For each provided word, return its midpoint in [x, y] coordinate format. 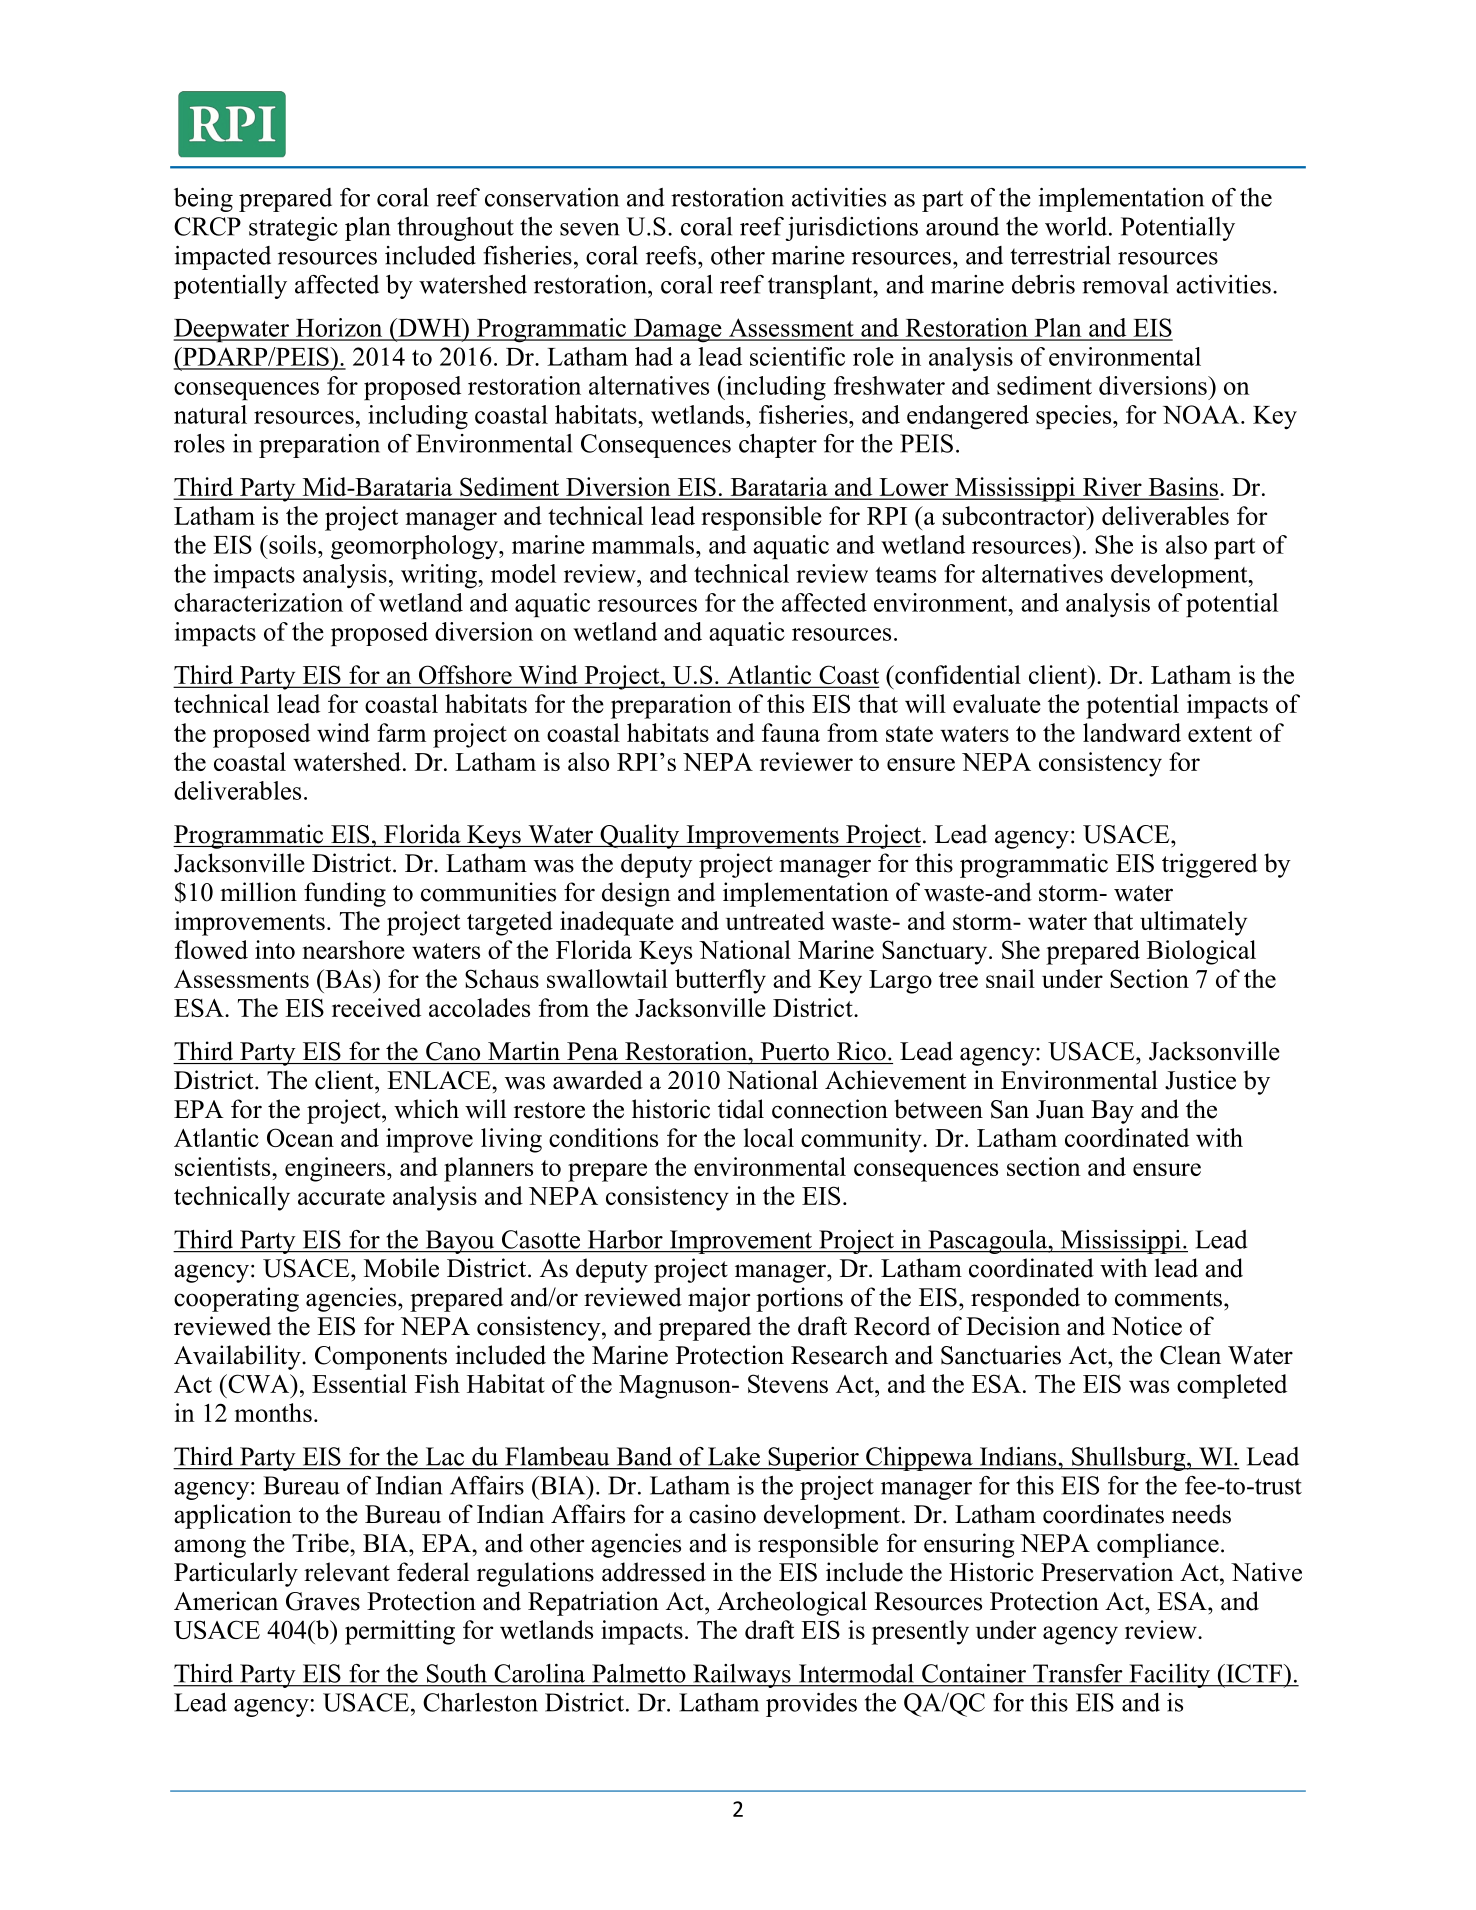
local [769, 1137]
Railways [742, 1676]
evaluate [997, 703]
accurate [341, 1197]
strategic [293, 229]
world [1077, 226]
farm [401, 732]
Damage [678, 331]
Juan [1060, 1109]
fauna [791, 732]
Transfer [1077, 1673]
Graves [323, 1601]
